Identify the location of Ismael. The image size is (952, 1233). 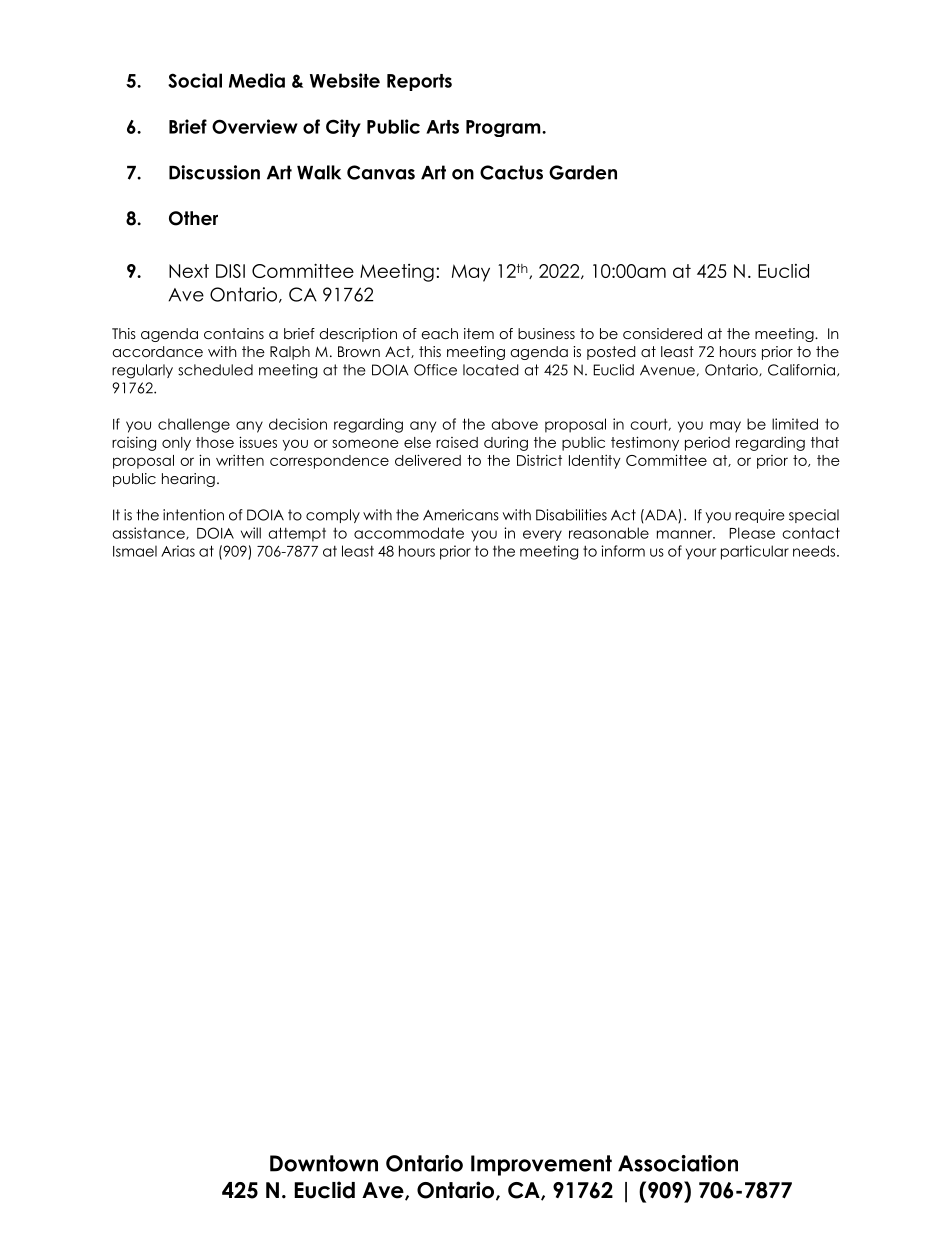
(135, 551).
